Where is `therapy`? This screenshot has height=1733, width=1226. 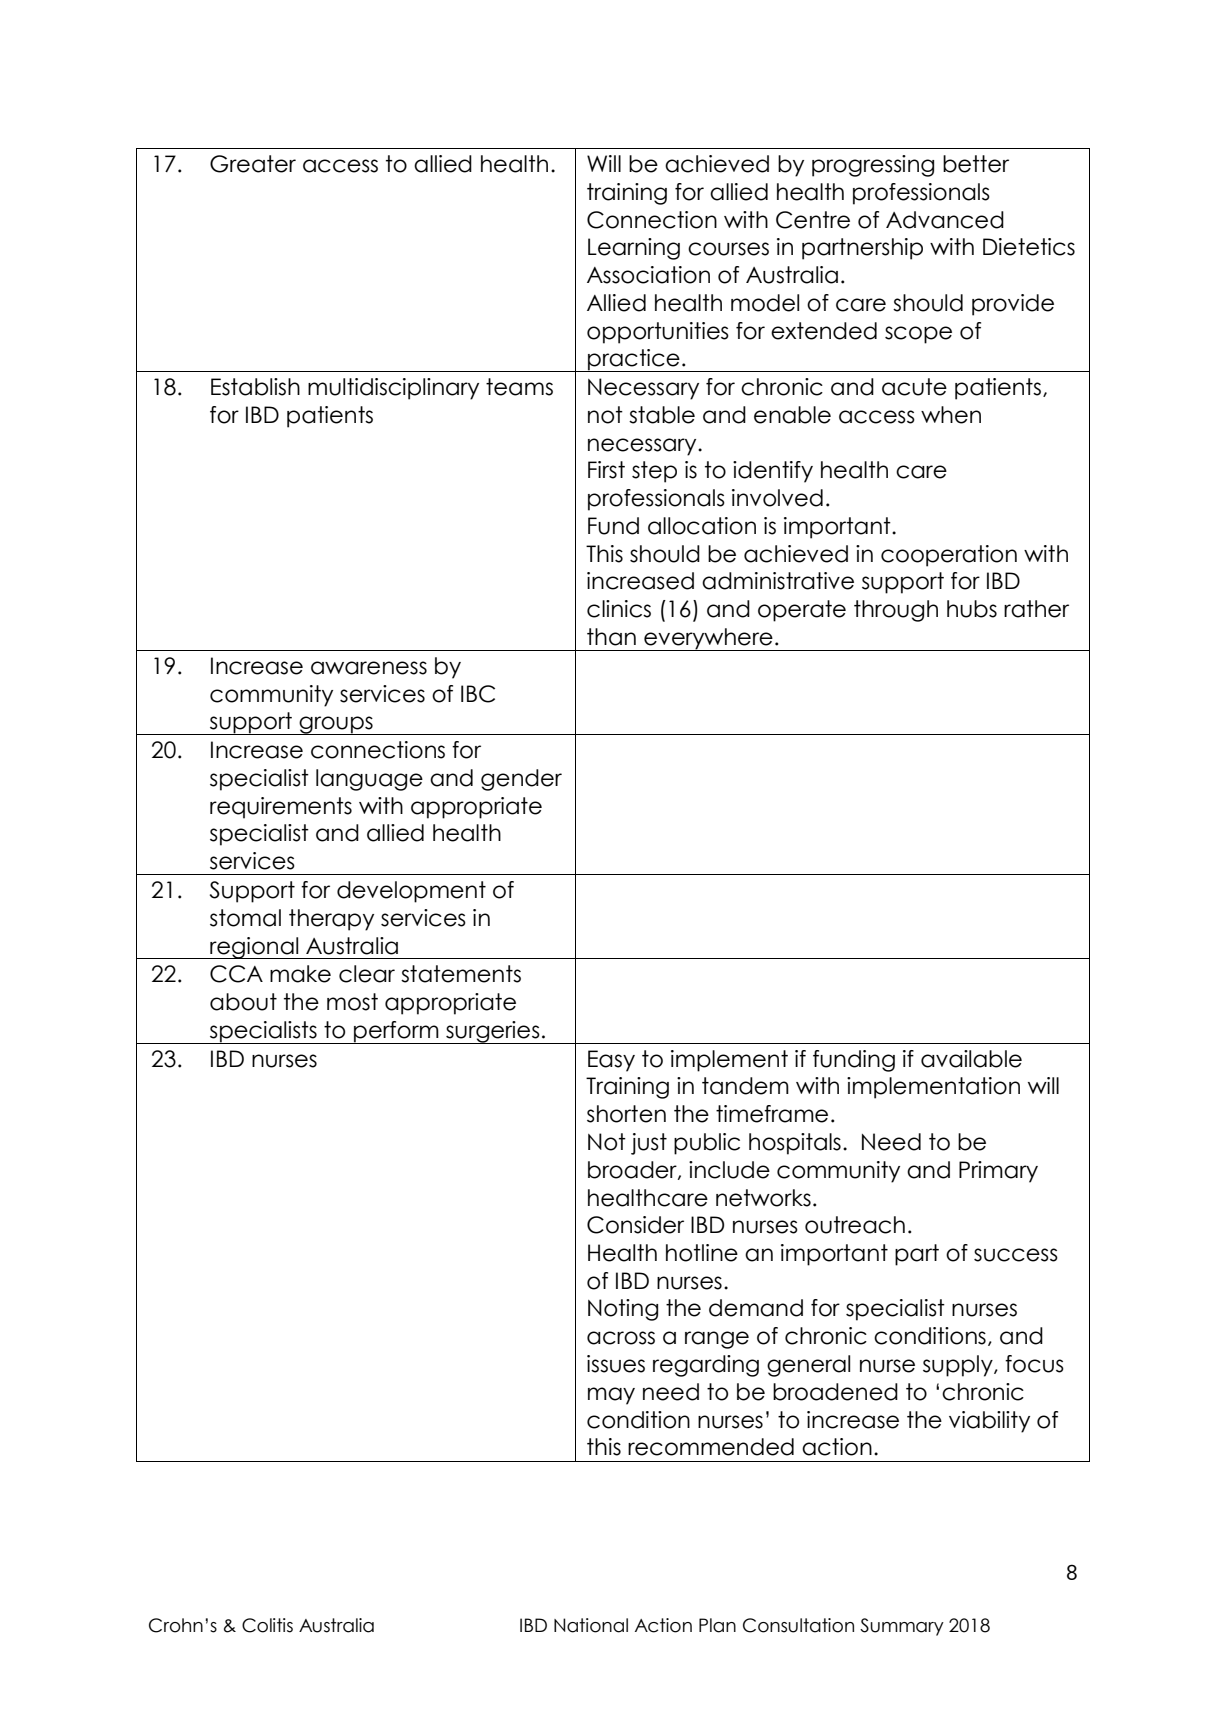
therapy is located at coordinates (331, 920).
